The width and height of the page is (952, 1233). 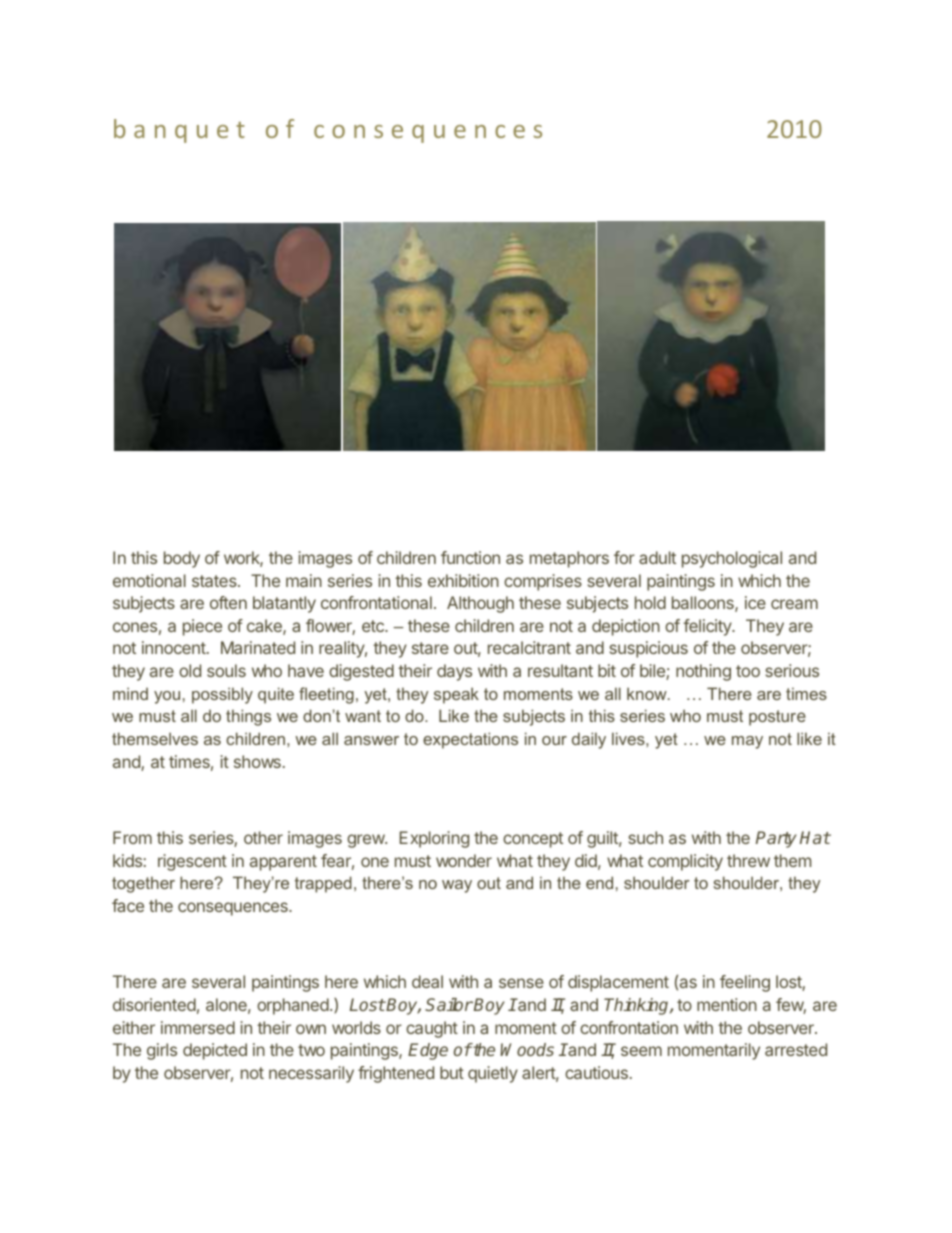 I want to click on exhibition, so click(x=463, y=580).
